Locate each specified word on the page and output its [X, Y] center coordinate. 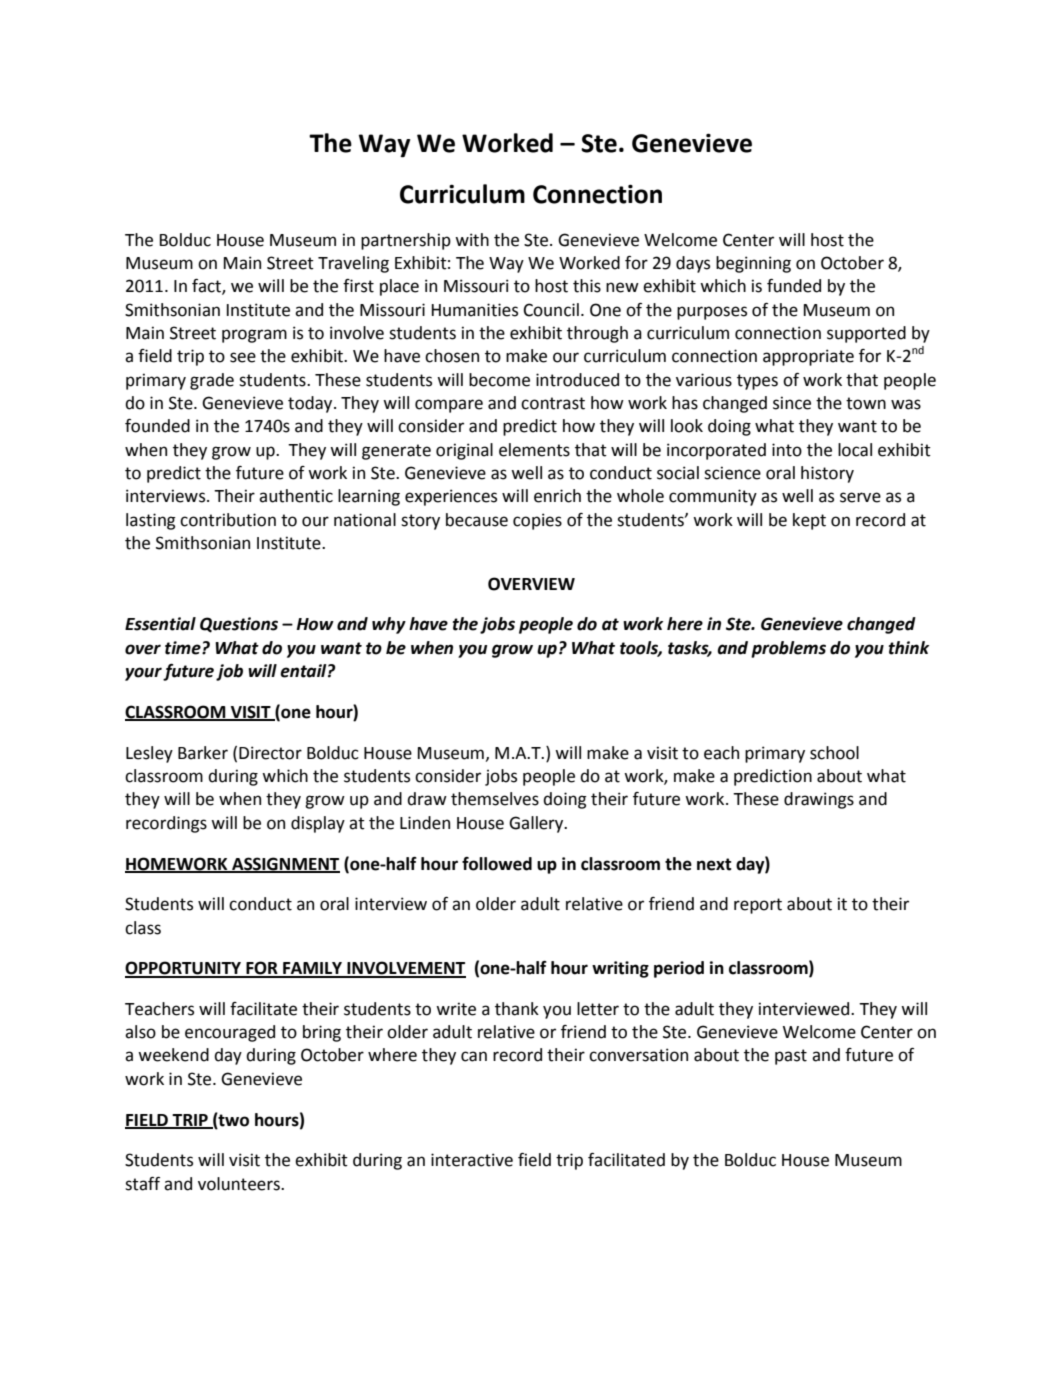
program [254, 336]
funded [794, 286]
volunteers [240, 1184]
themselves [495, 799]
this [587, 286]
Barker [203, 753]
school [834, 753]
